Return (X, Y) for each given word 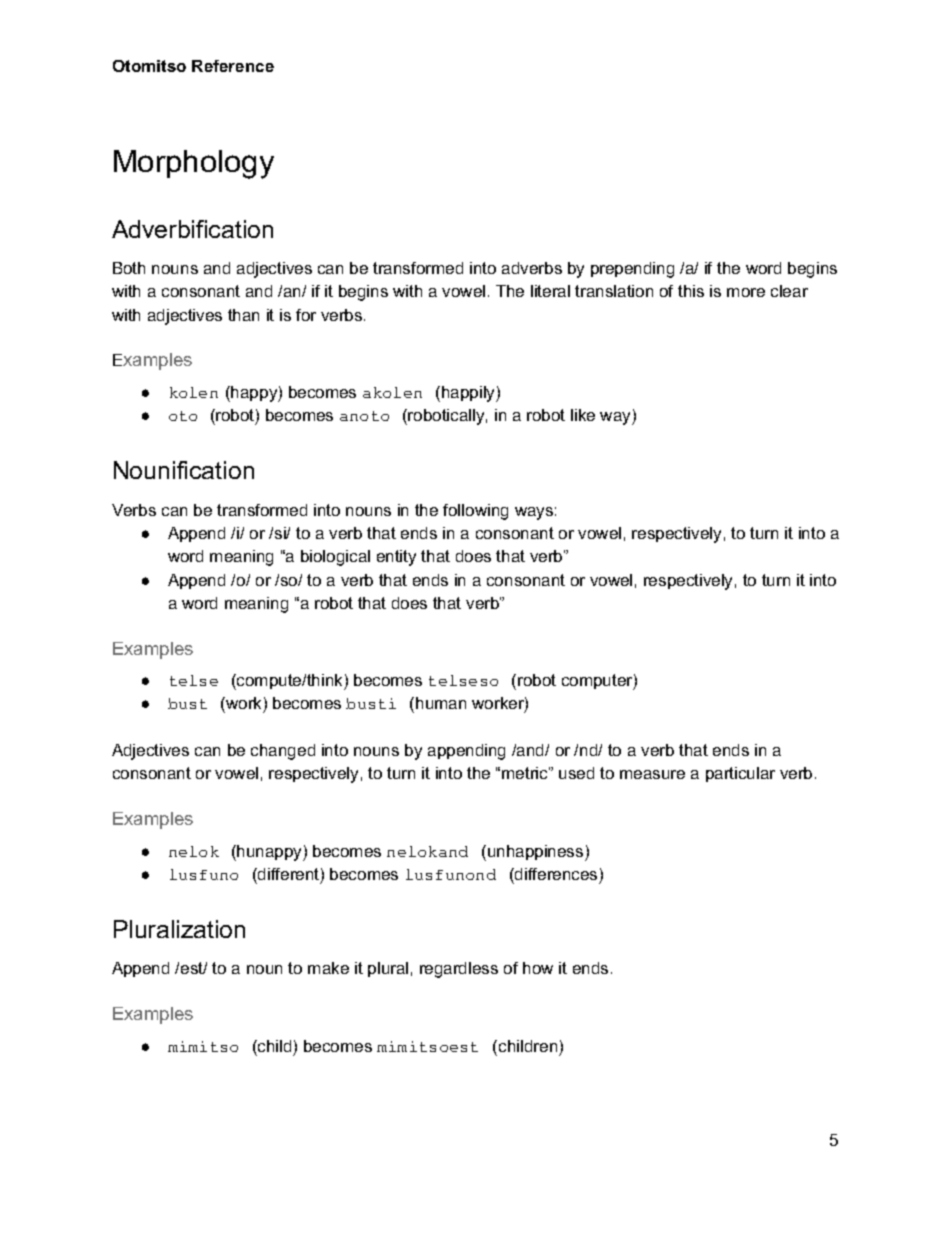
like (583, 415)
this (691, 291)
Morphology (194, 164)
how (538, 968)
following (475, 512)
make (328, 968)
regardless (459, 970)
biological (335, 558)
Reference (233, 66)
